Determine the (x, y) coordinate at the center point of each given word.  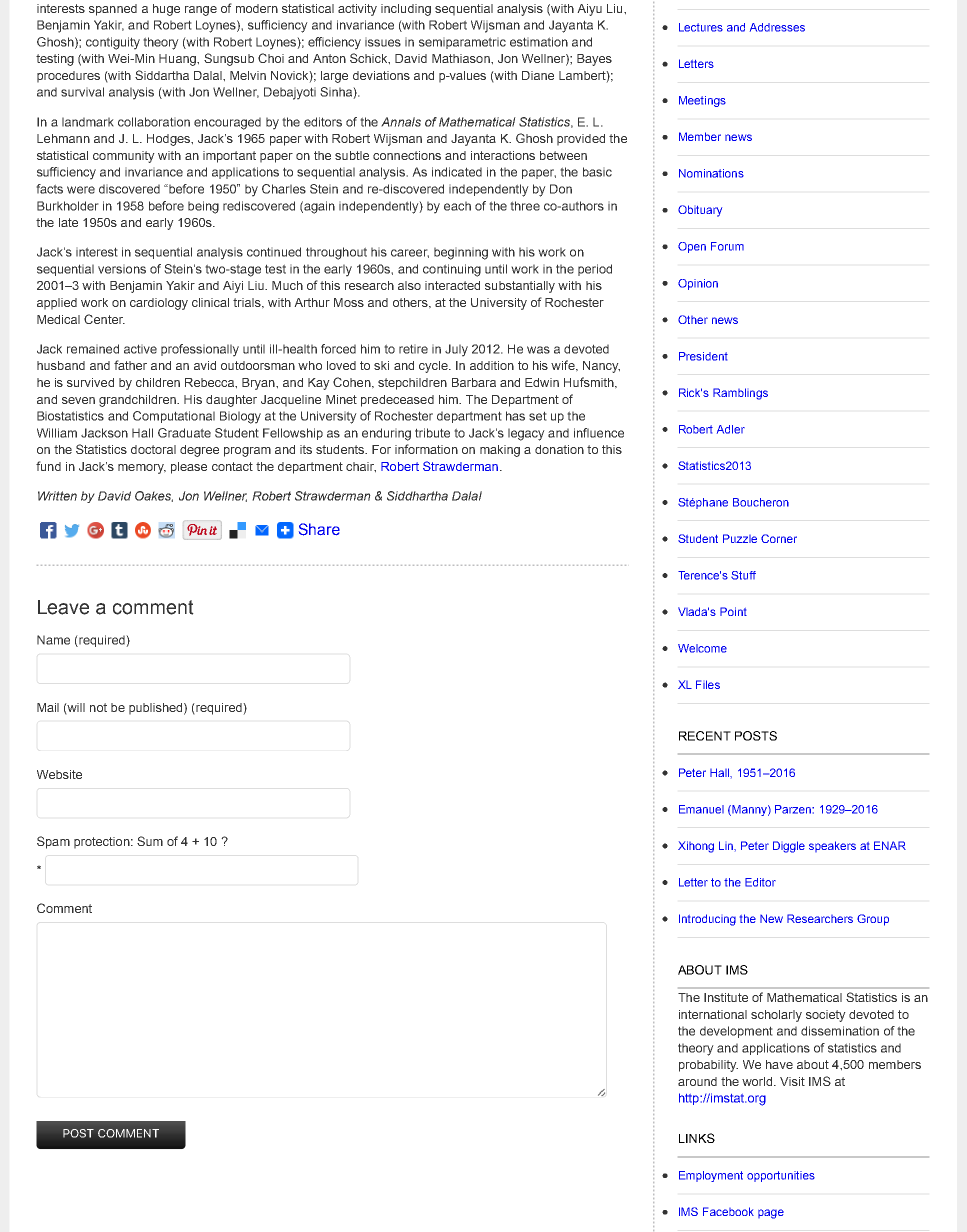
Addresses (777, 27)
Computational (174, 417)
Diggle (789, 847)
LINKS (697, 1138)
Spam (53, 842)
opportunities (781, 1176)
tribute (432, 433)
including (406, 10)
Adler (731, 429)
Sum (150, 841)
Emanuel (701, 809)
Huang (178, 60)
